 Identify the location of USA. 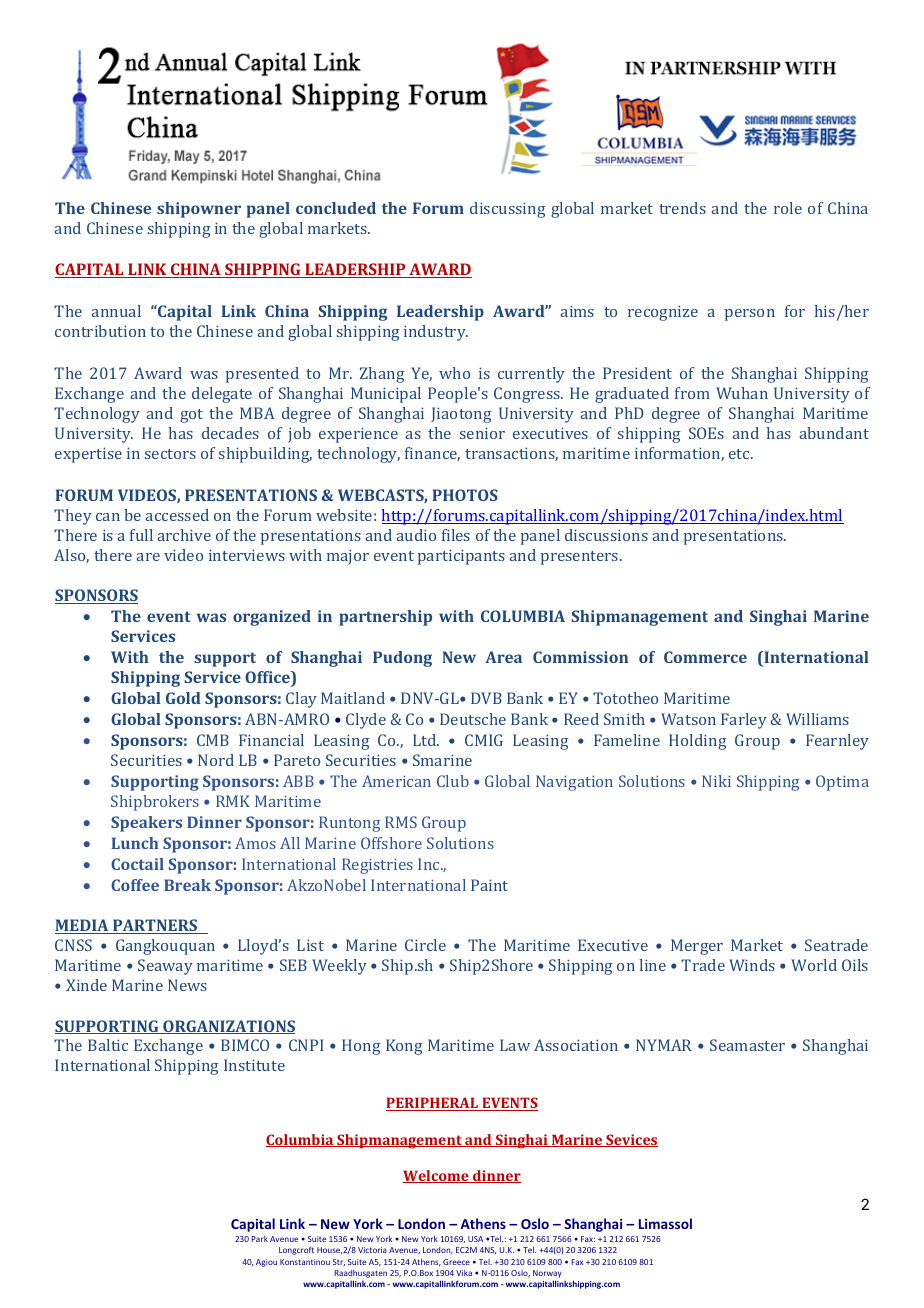
(475, 1239).
